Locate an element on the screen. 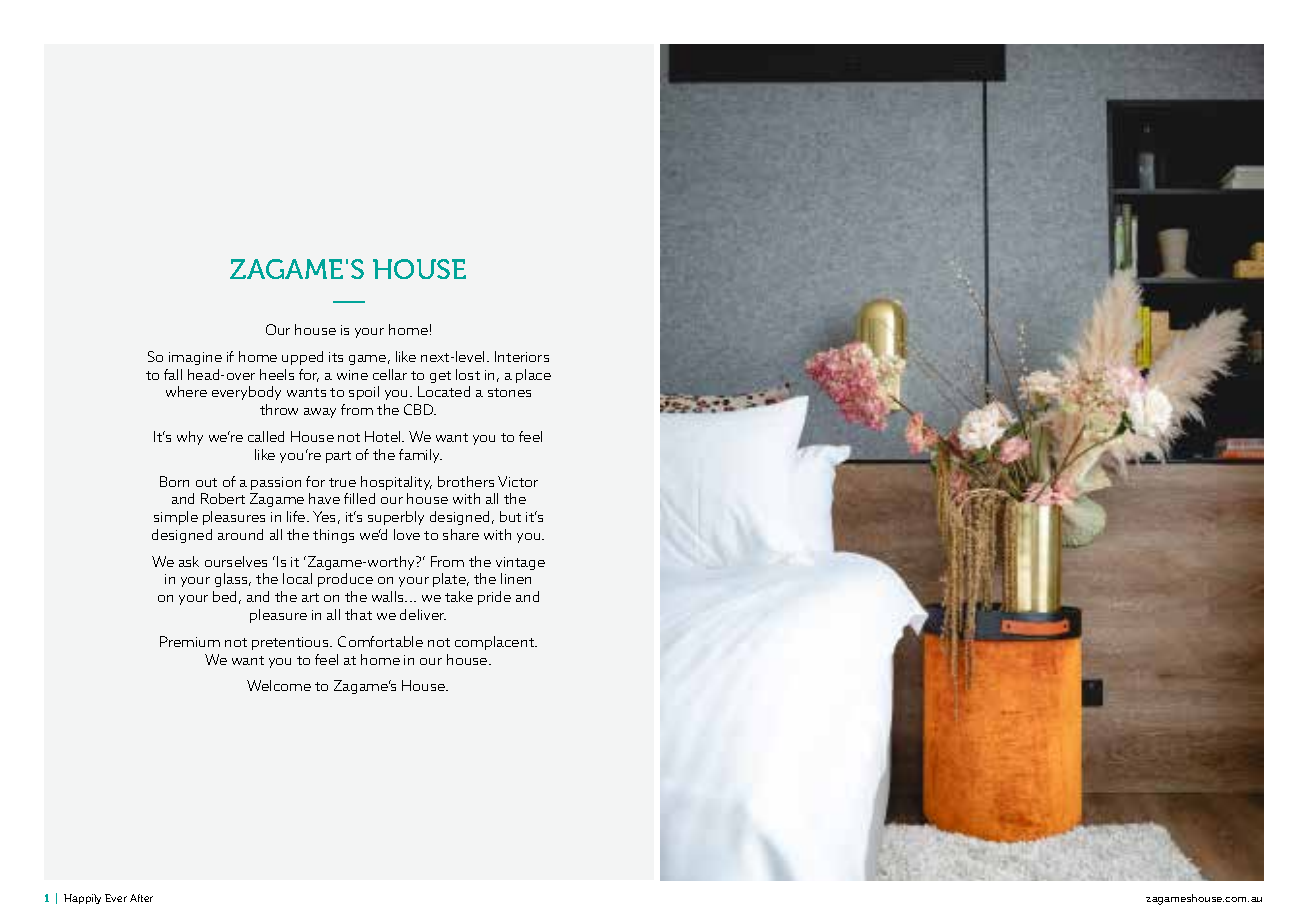  share is located at coordinates (461, 534).
